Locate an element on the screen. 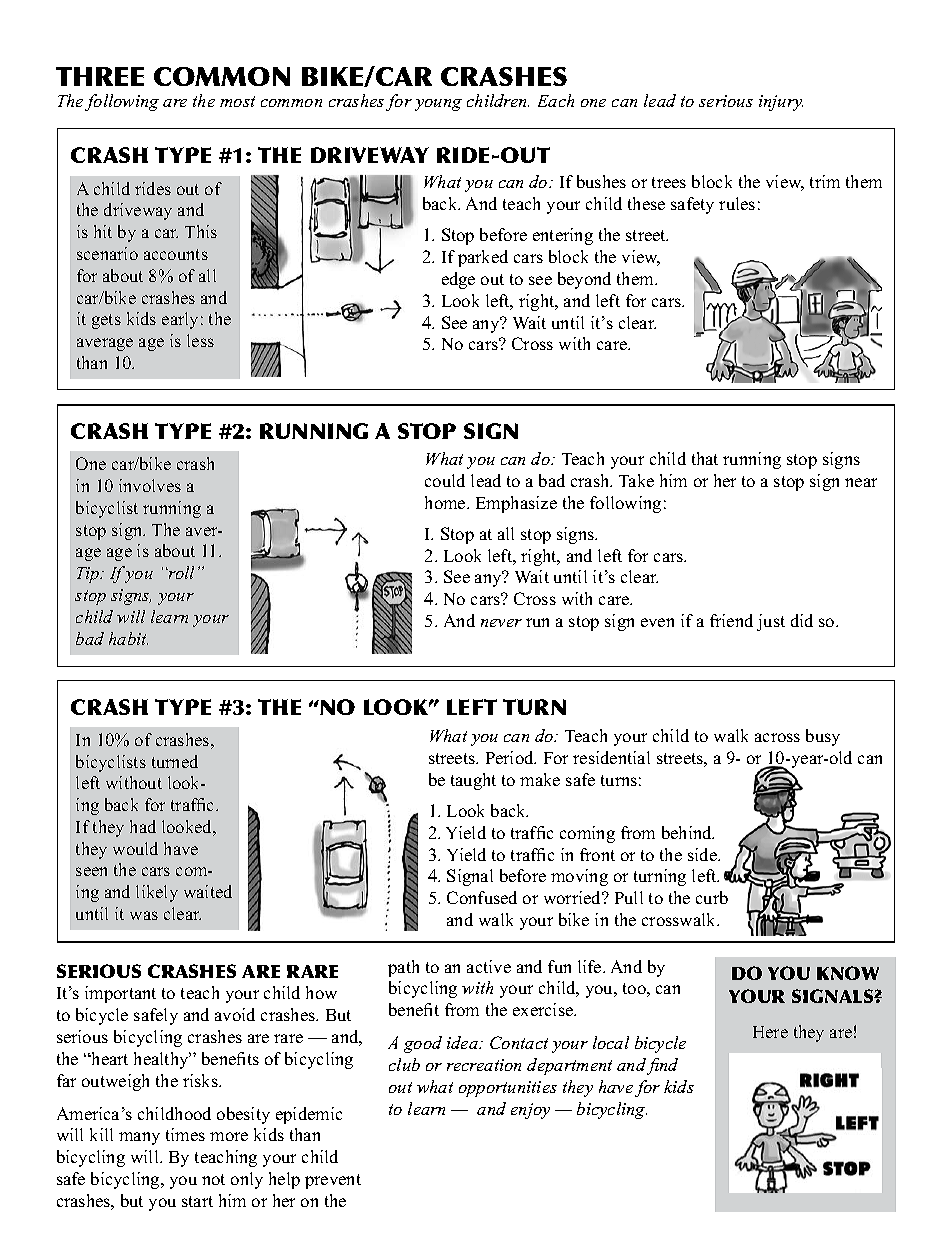  injury is located at coordinates (781, 103).
